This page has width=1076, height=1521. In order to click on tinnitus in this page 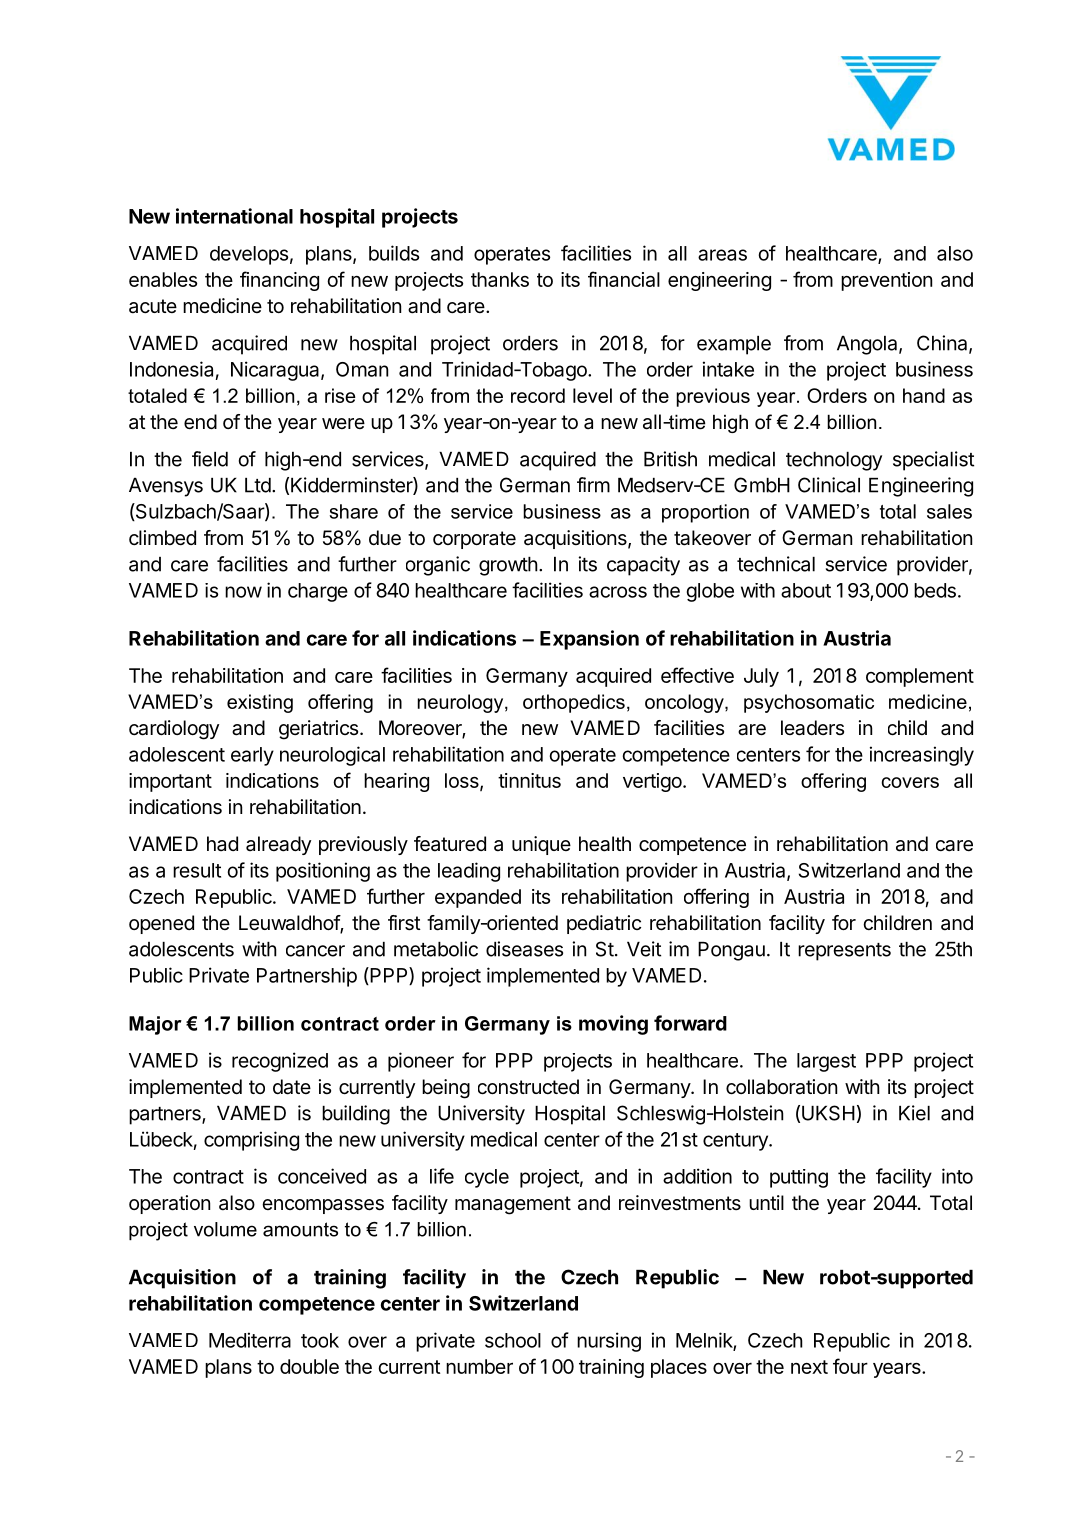, I will do `click(529, 780)`.
